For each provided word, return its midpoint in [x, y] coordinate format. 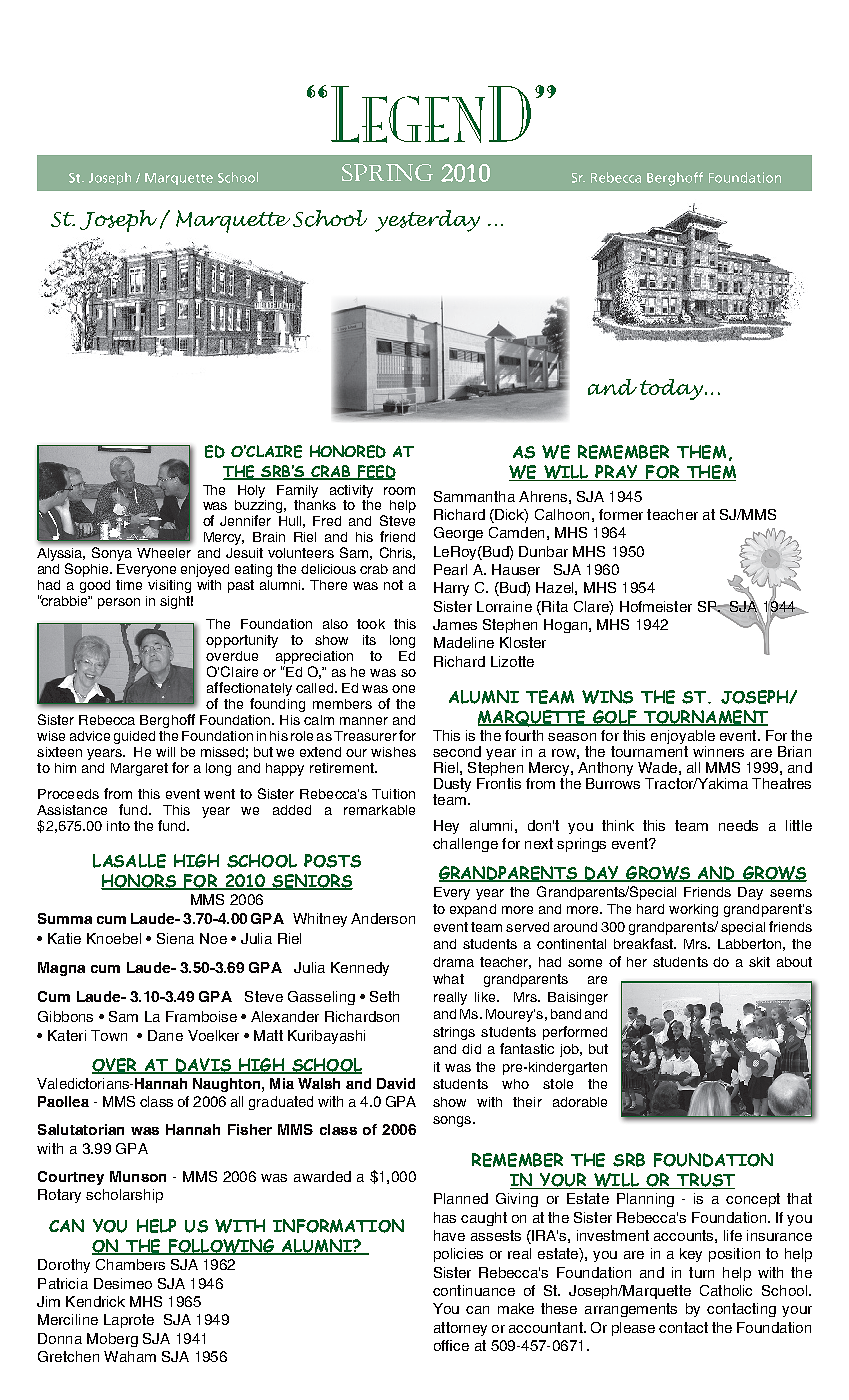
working [693, 910]
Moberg [112, 1340]
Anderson [383, 918]
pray [617, 473]
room [399, 491]
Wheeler [164, 553]
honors [139, 882]
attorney [460, 1329]
